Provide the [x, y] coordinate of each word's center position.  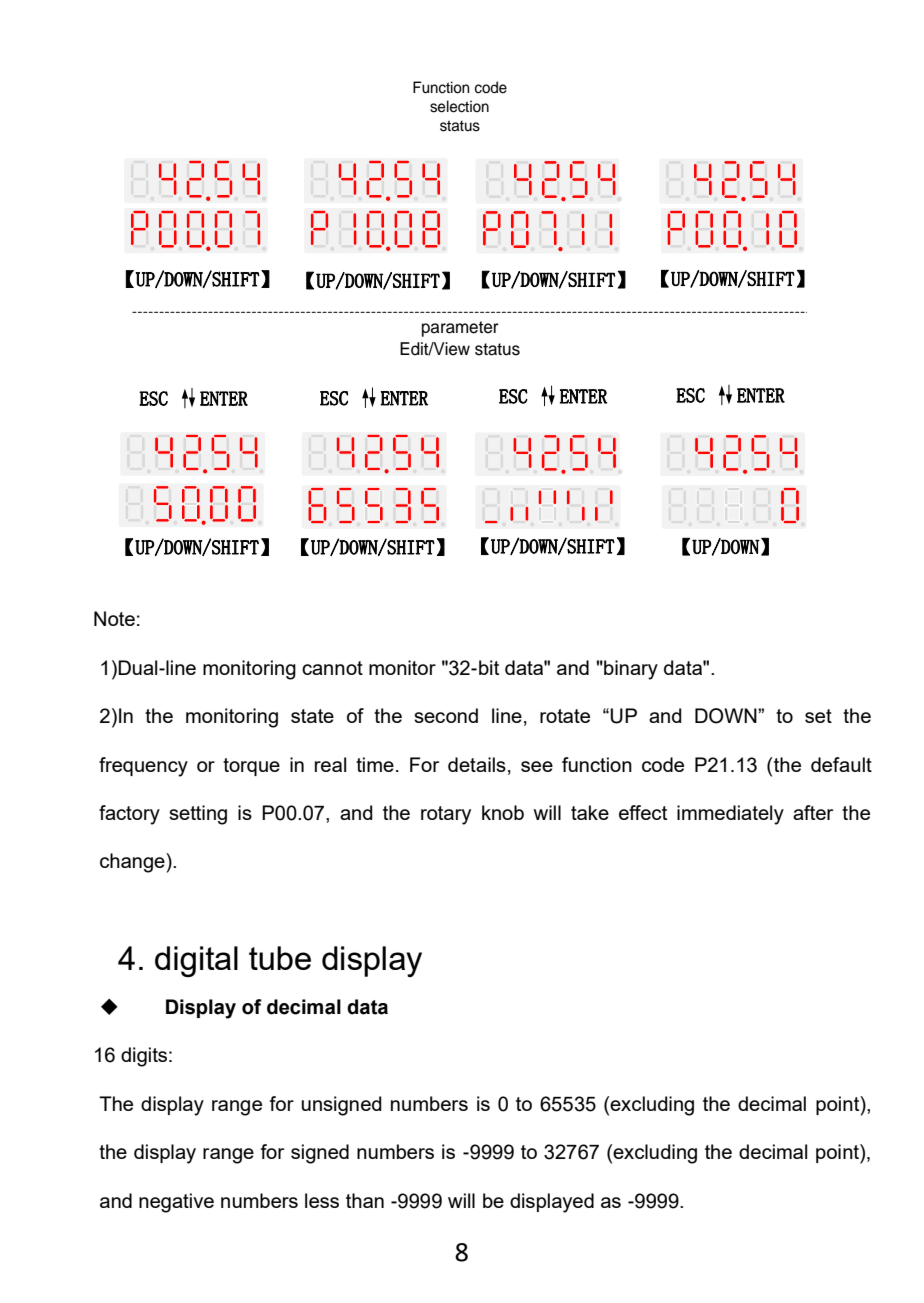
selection [459, 106]
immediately [730, 815]
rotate [565, 716]
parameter [460, 329]
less [322, 1200]
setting [198, 815]
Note [114, 618]
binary [630, 670]
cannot [332, 668]
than [365, 1200]
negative [176, 1203]
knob [503, 812]
